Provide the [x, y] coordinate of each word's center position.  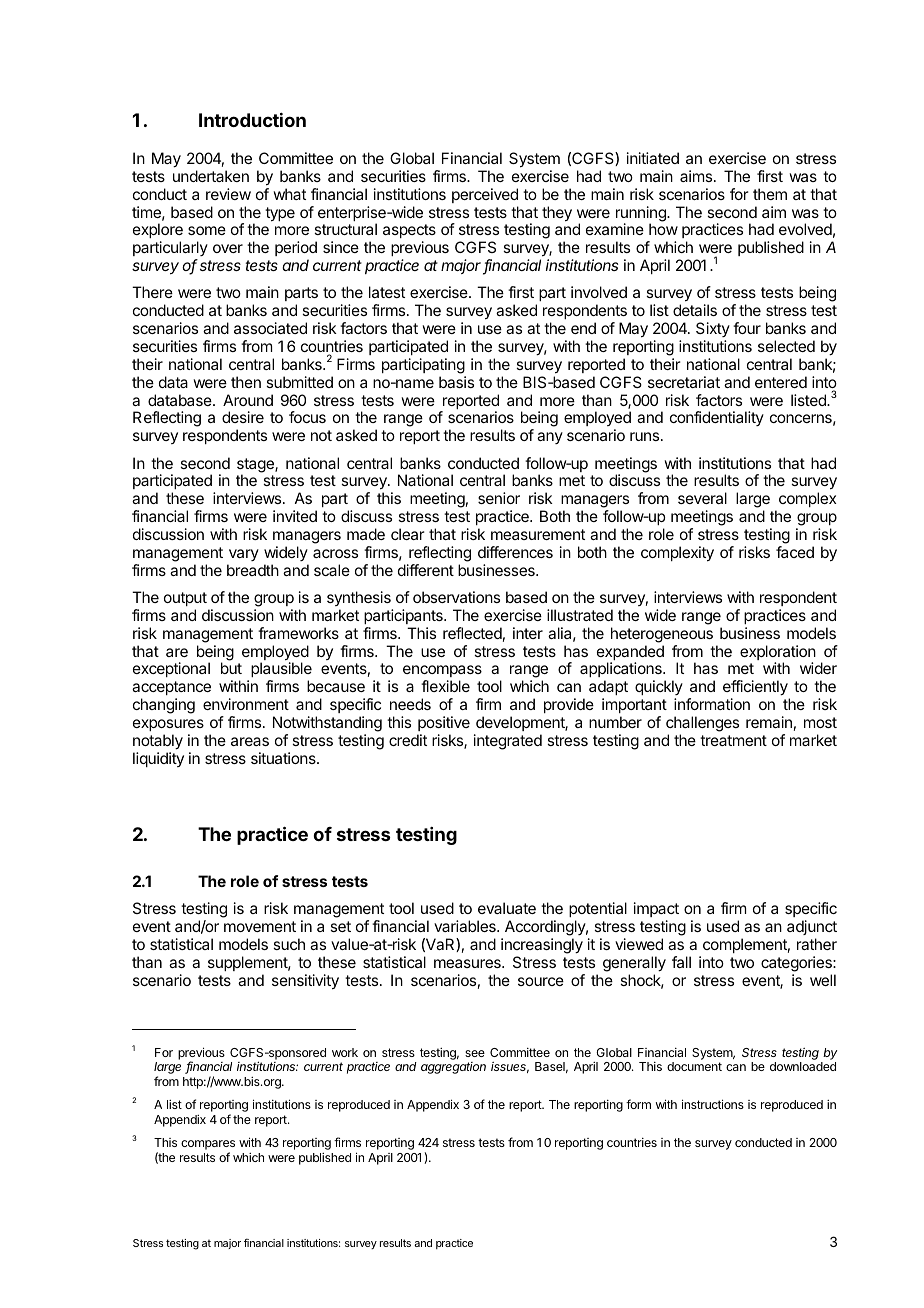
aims [697, 176]
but [231, 668]
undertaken [211, 176]
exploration [778, 654]
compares [208, 1146]
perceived [485, 195]
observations [456, 597]
